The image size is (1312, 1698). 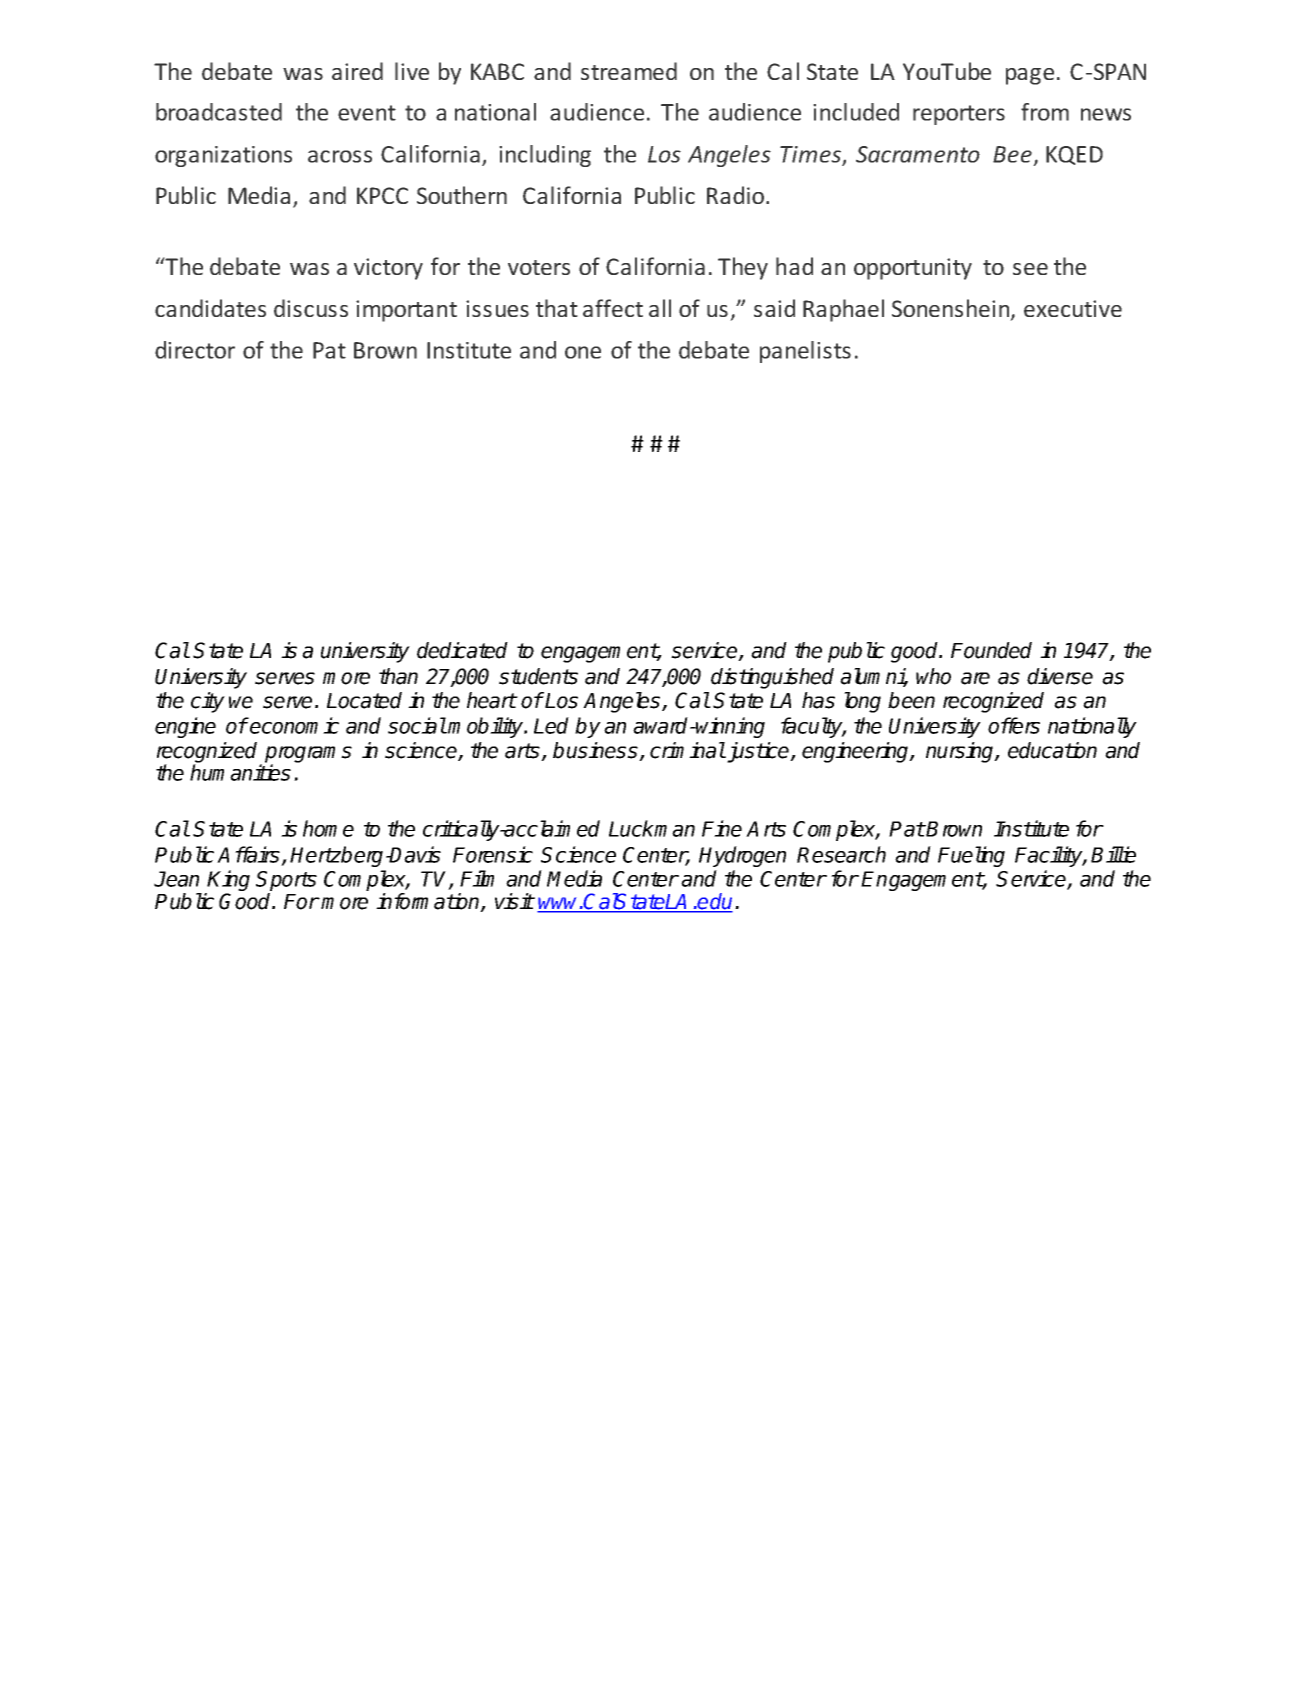 I want to click on panelists, so click(x=805, y=352).
